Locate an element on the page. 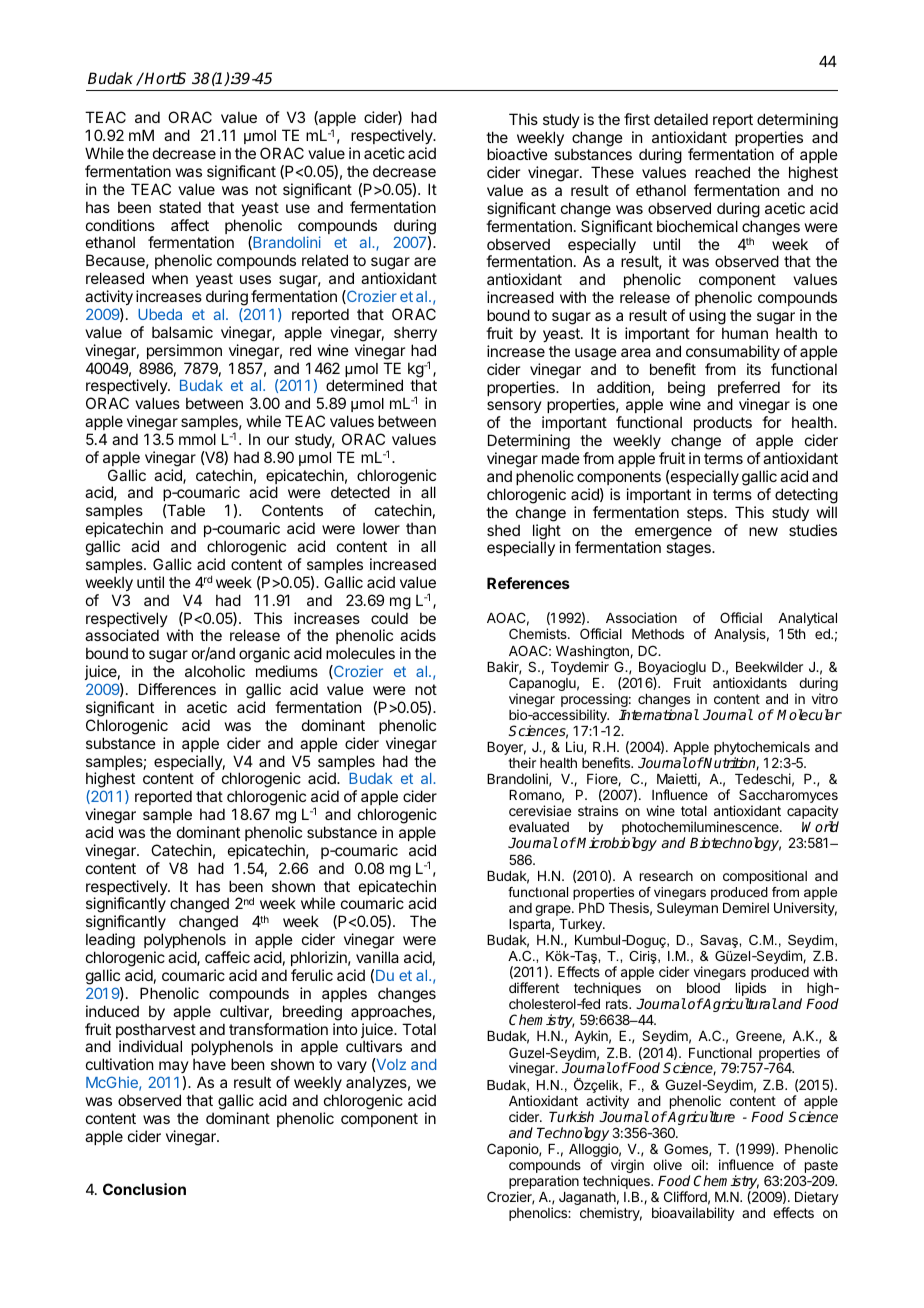 Image resolution: width=924 pixels, height=1308 pixels. evaluated is located at coordinates (539, 827).
